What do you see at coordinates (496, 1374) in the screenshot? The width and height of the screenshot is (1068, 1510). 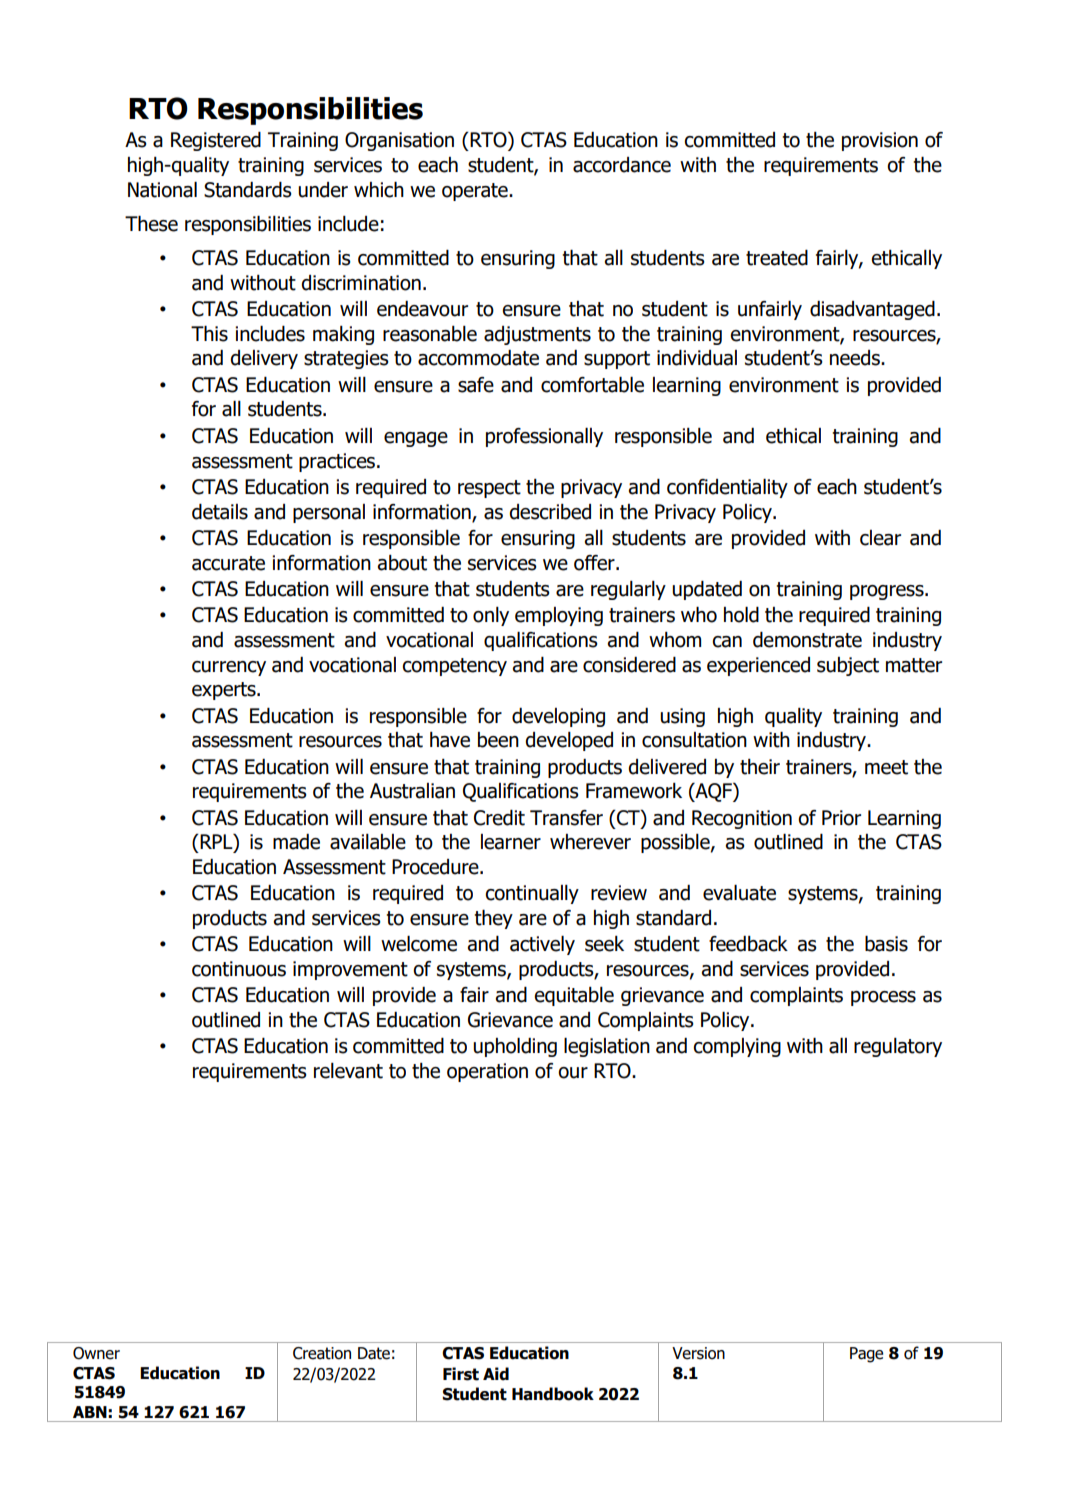 I see `Aid` at bounding box center [496, 1374].
